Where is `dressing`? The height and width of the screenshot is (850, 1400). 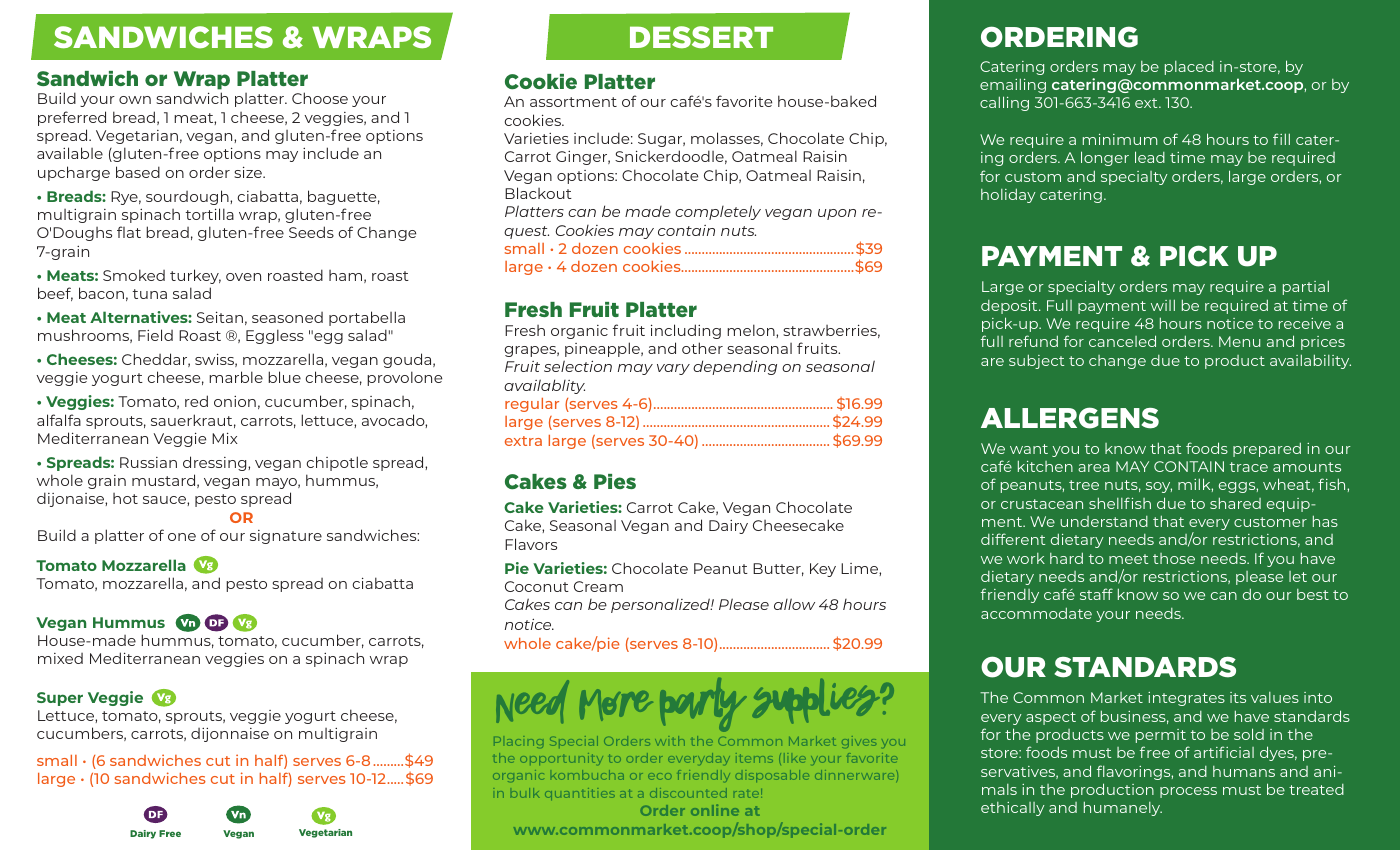
dressing is located at coordinates (216, 463).
